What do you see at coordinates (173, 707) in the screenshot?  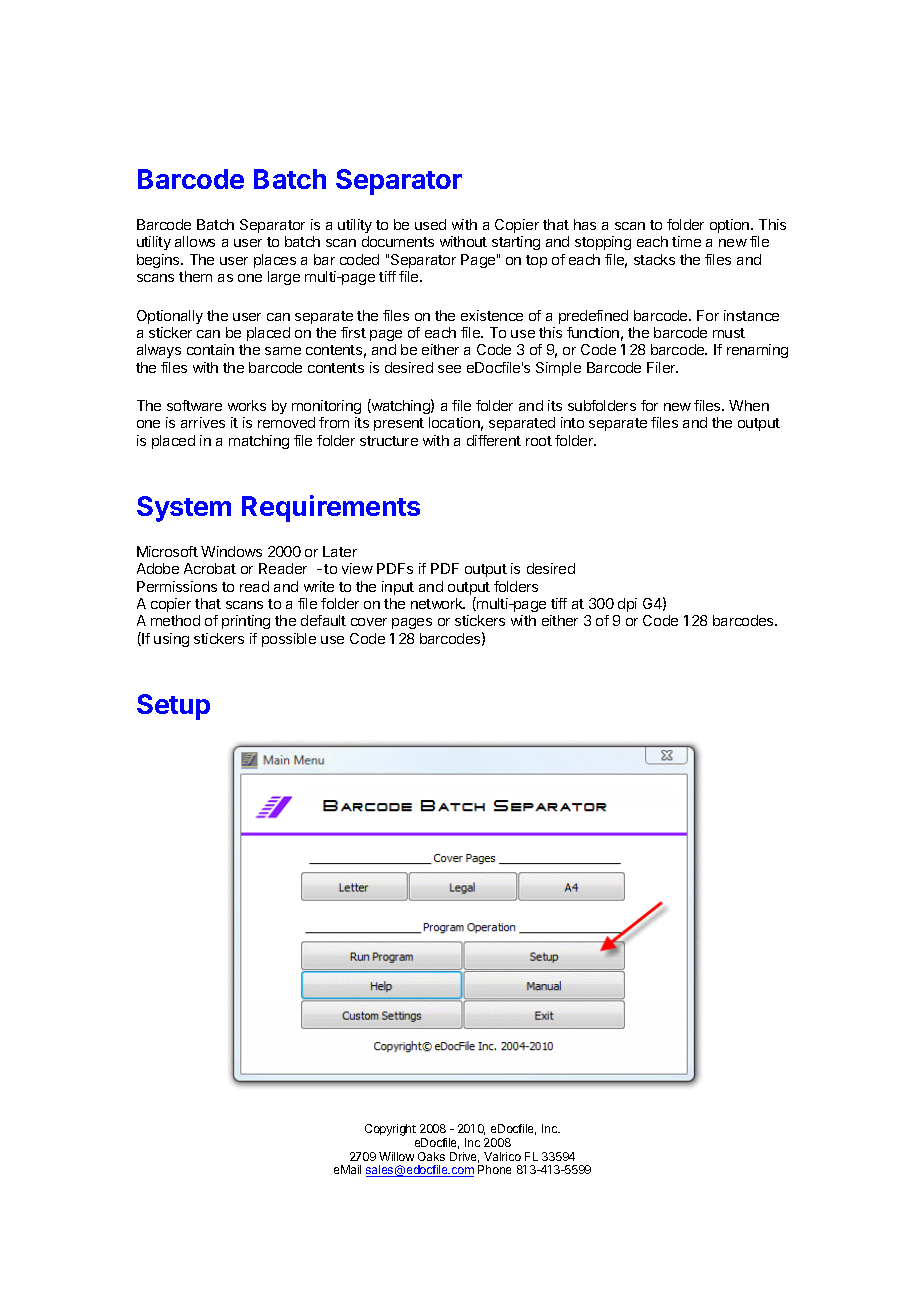 I see `Setup` at bounding box center [173, 707].
